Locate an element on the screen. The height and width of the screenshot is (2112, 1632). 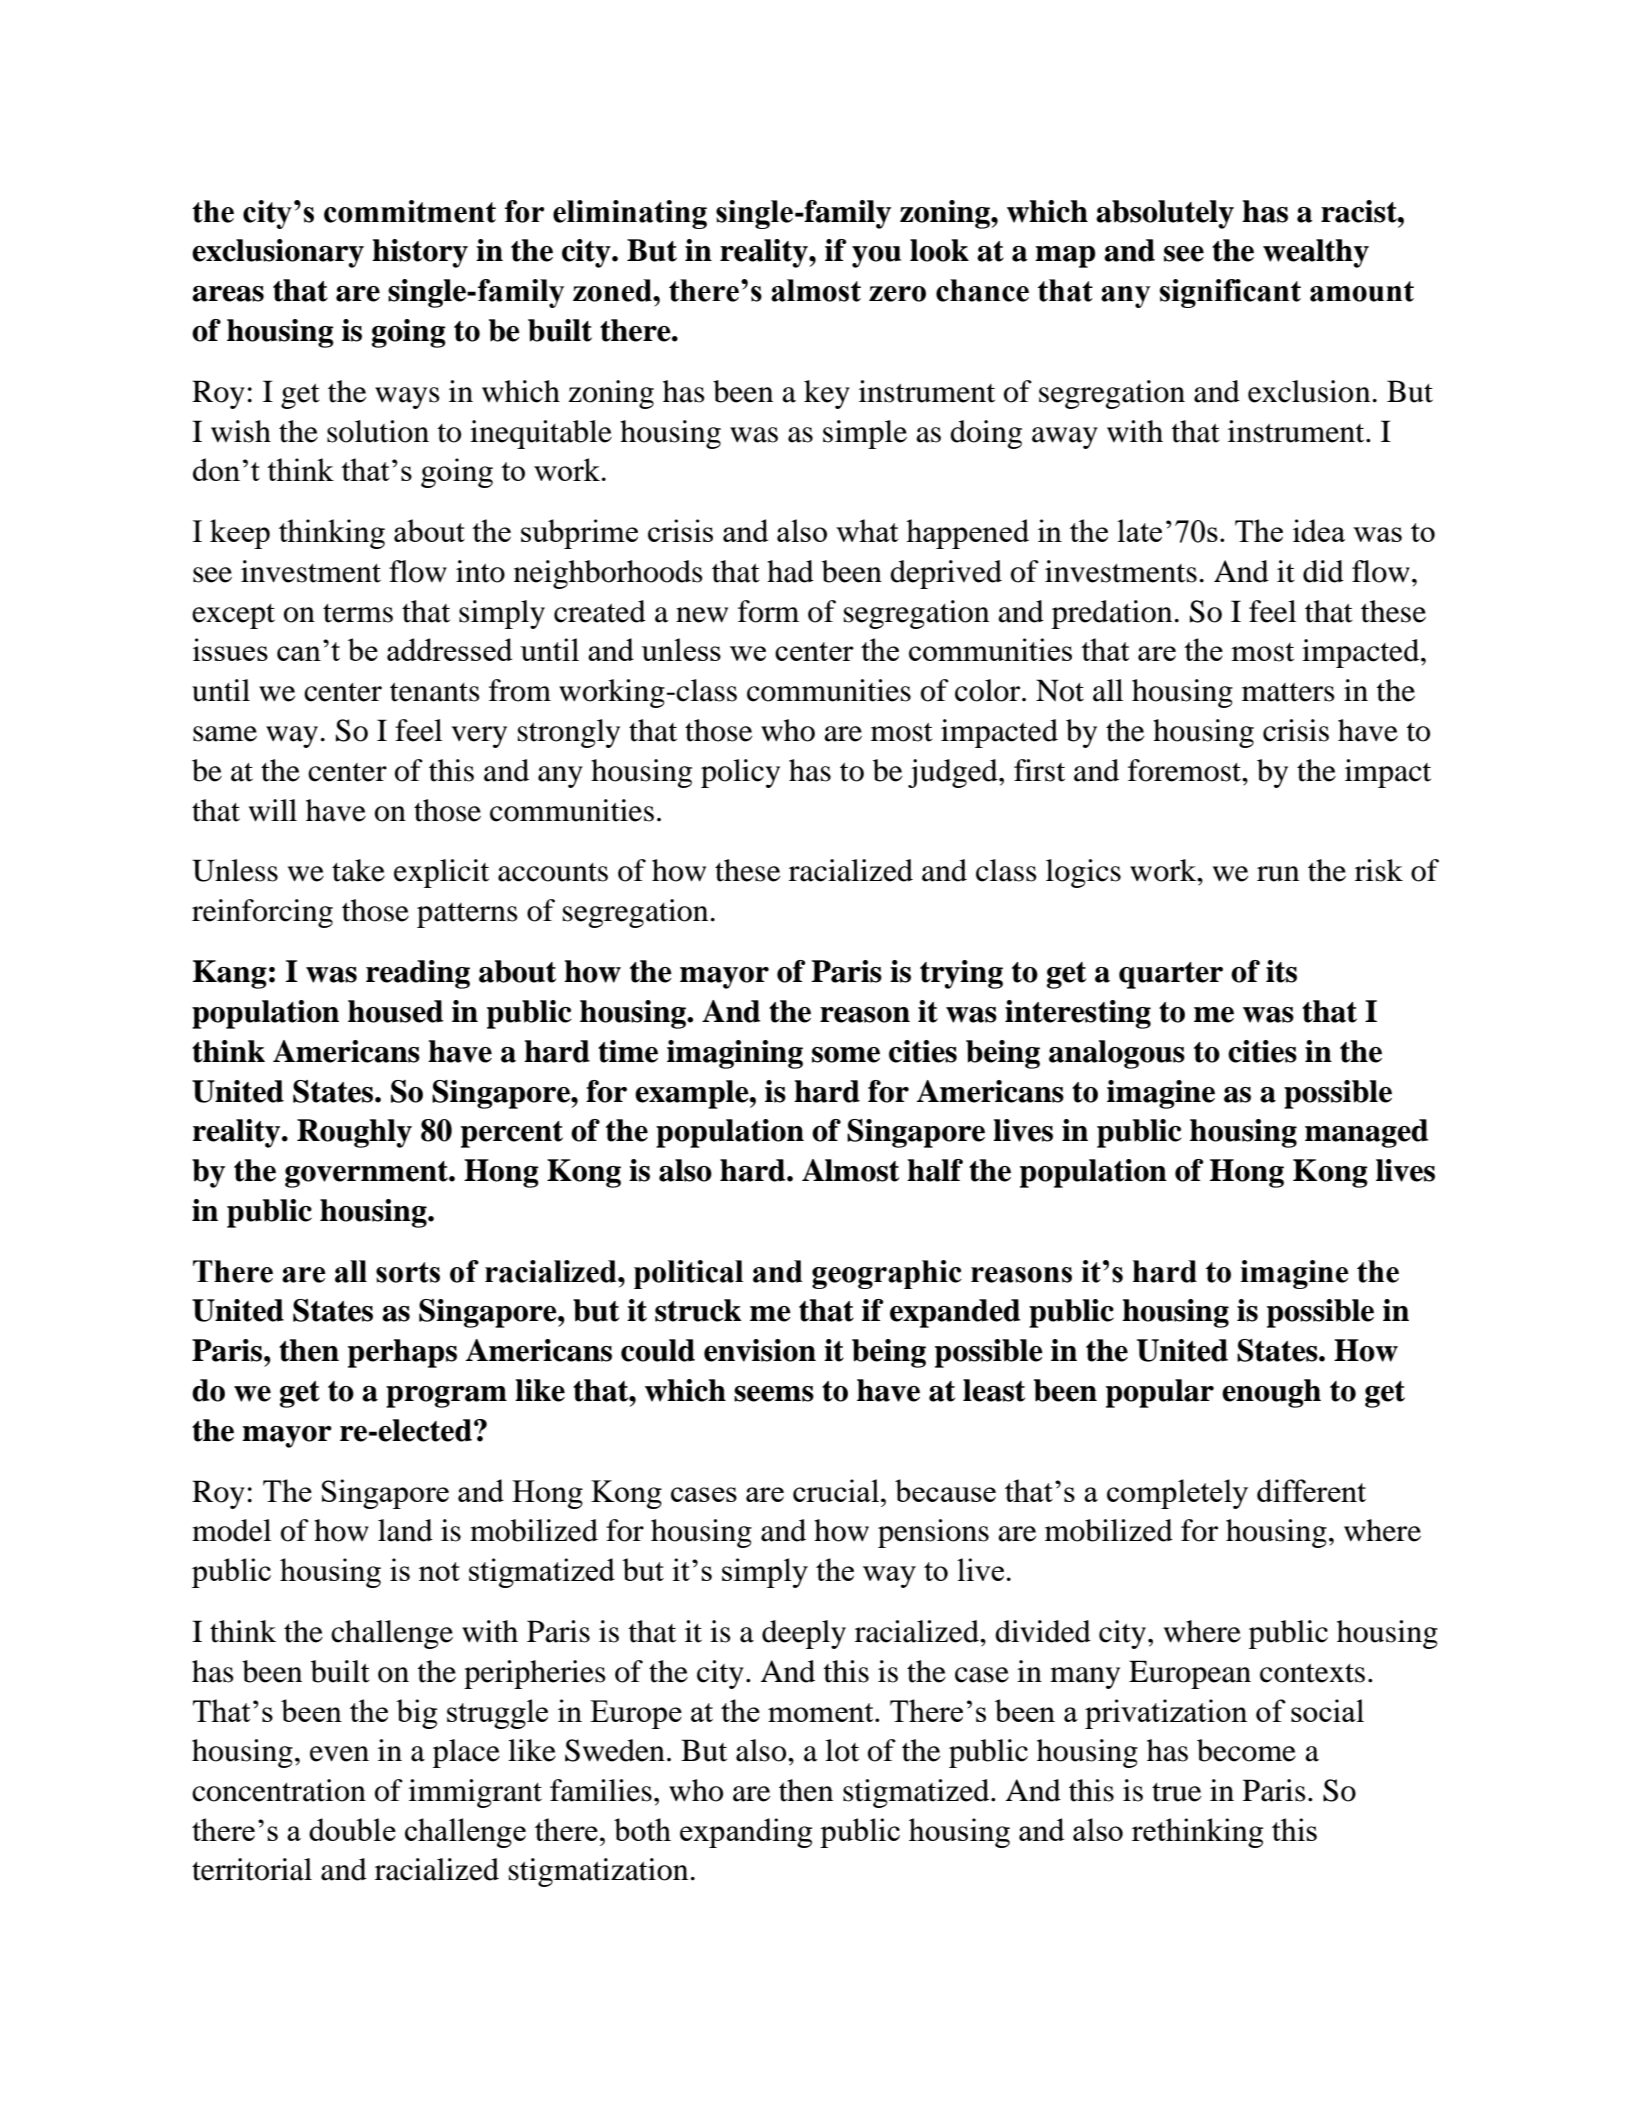
expanding is located at coordinates (746, 1833).
